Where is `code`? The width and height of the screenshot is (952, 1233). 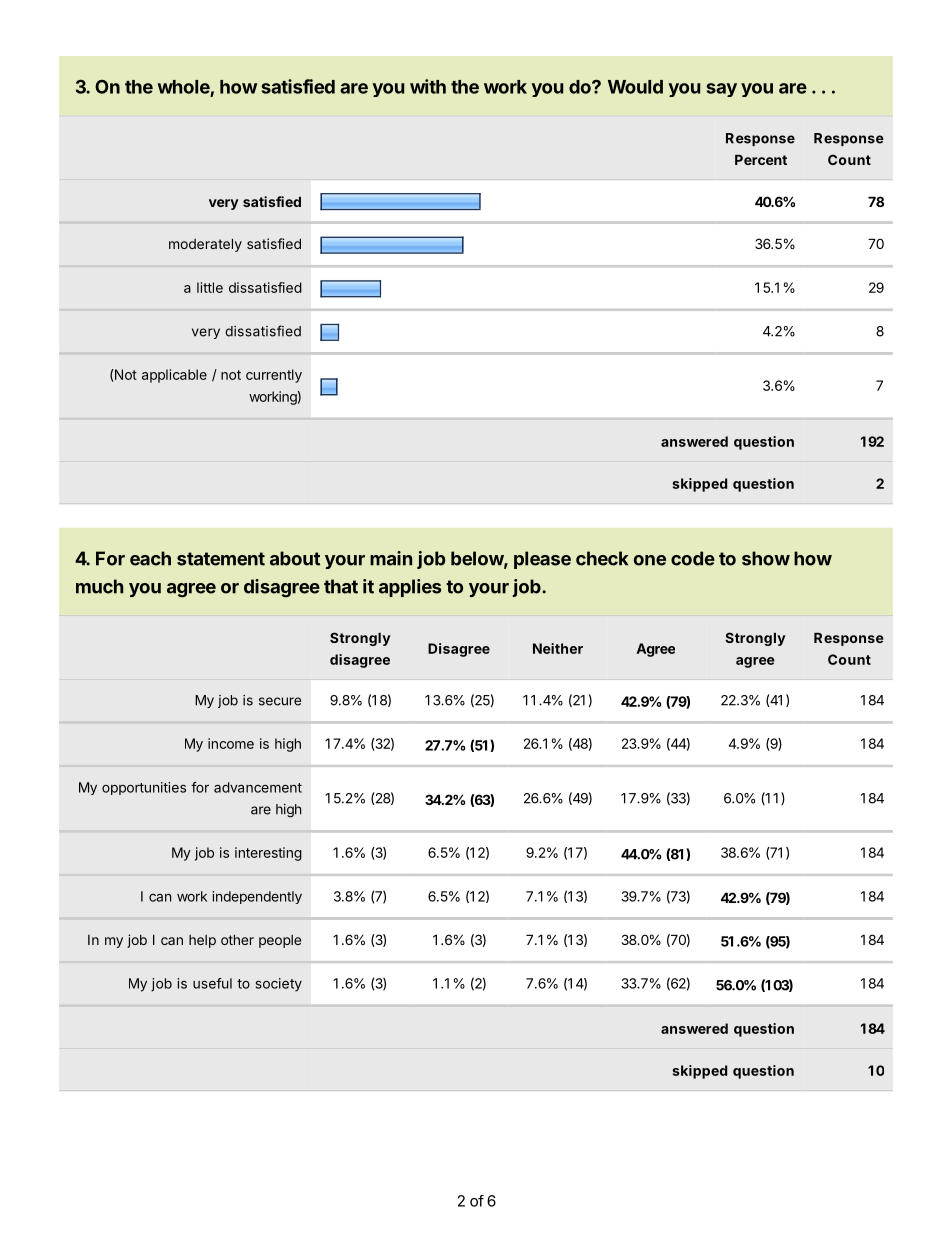 code is located at coordinates (693, 558).
